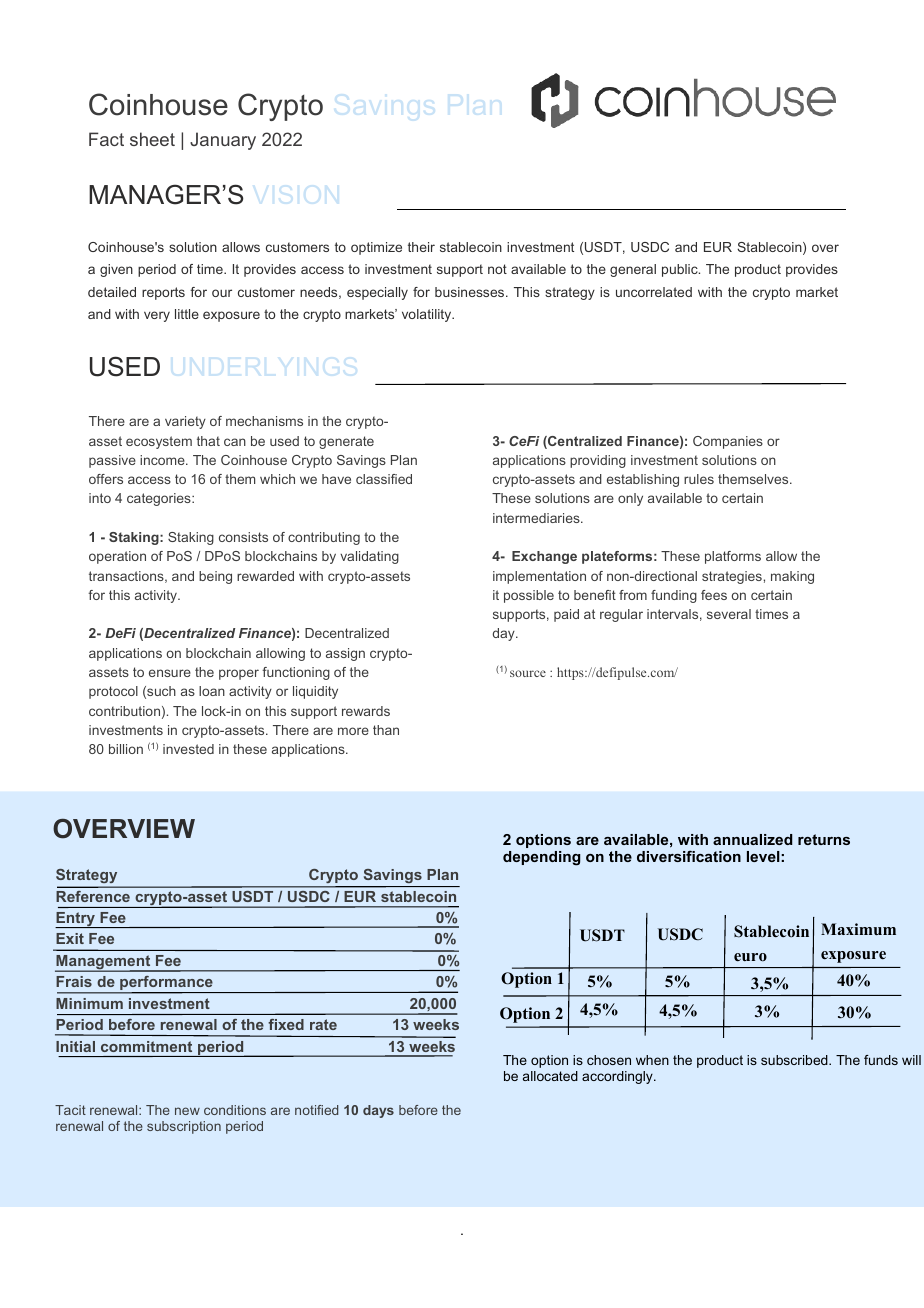  Describe the element at coordinates (681, 270) in the document. I see `public` at that location.
